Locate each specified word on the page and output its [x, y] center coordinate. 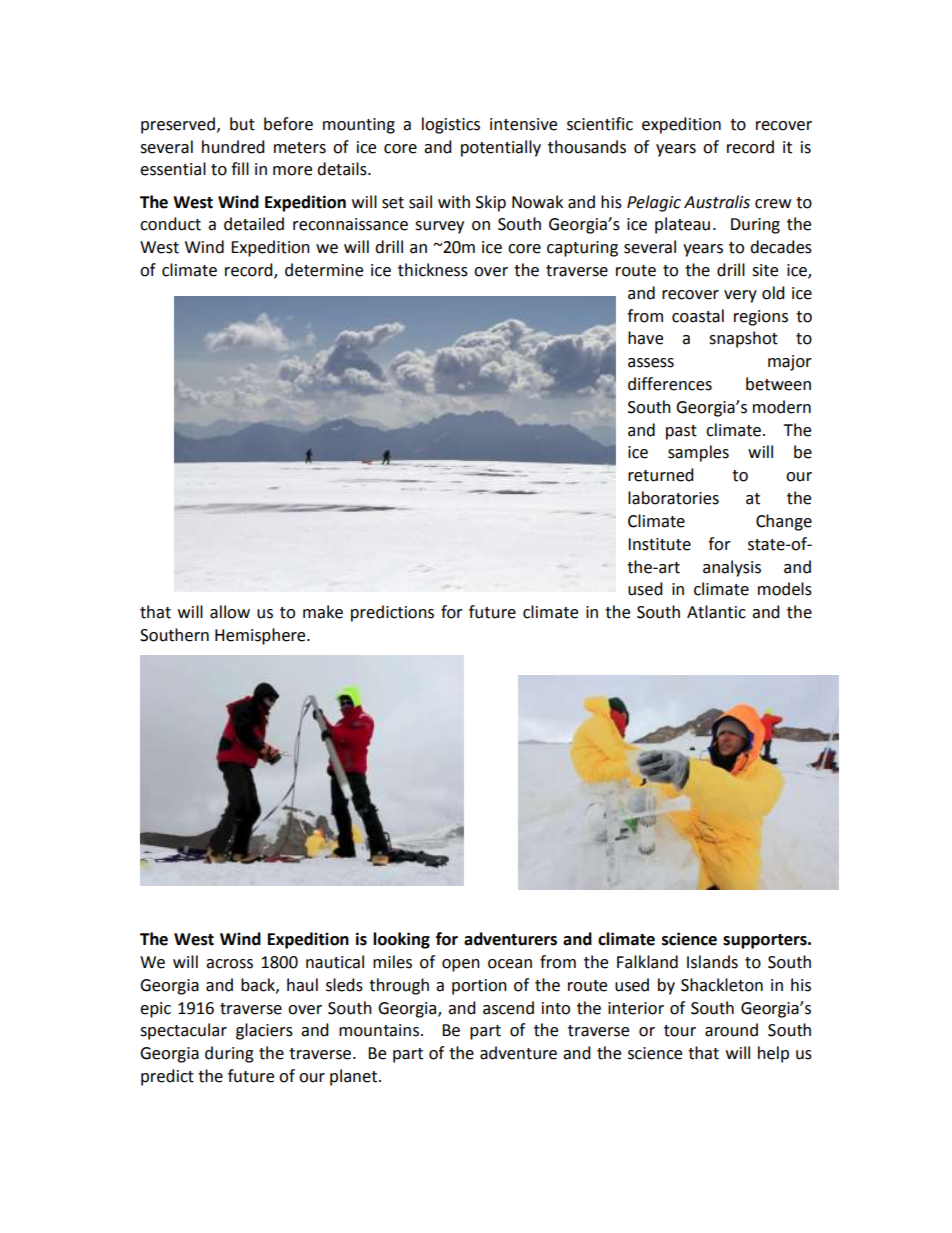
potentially [501, 148]
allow [230, 612]
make [323, 612]
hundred [233, 147]
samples [698, 453]
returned [661, 475]
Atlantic [716, 612]
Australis [717, 202]
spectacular [183, 1031]
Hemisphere [261, 636]
